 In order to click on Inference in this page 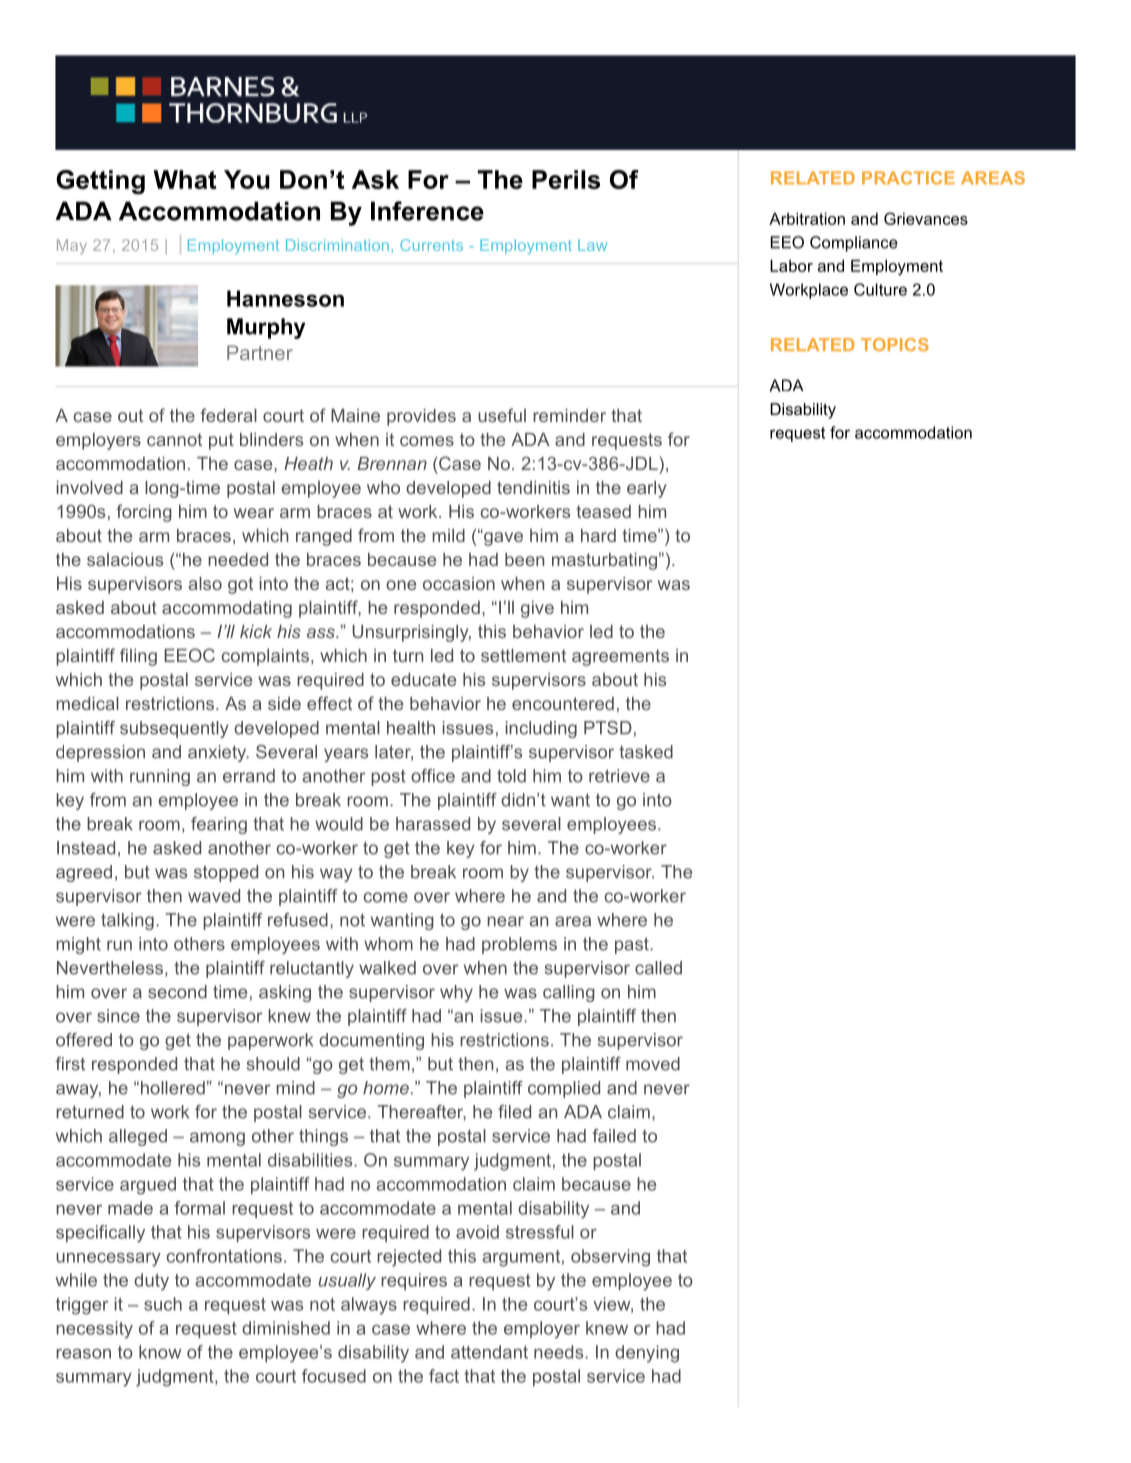, I will do `click(427, 211)`.
